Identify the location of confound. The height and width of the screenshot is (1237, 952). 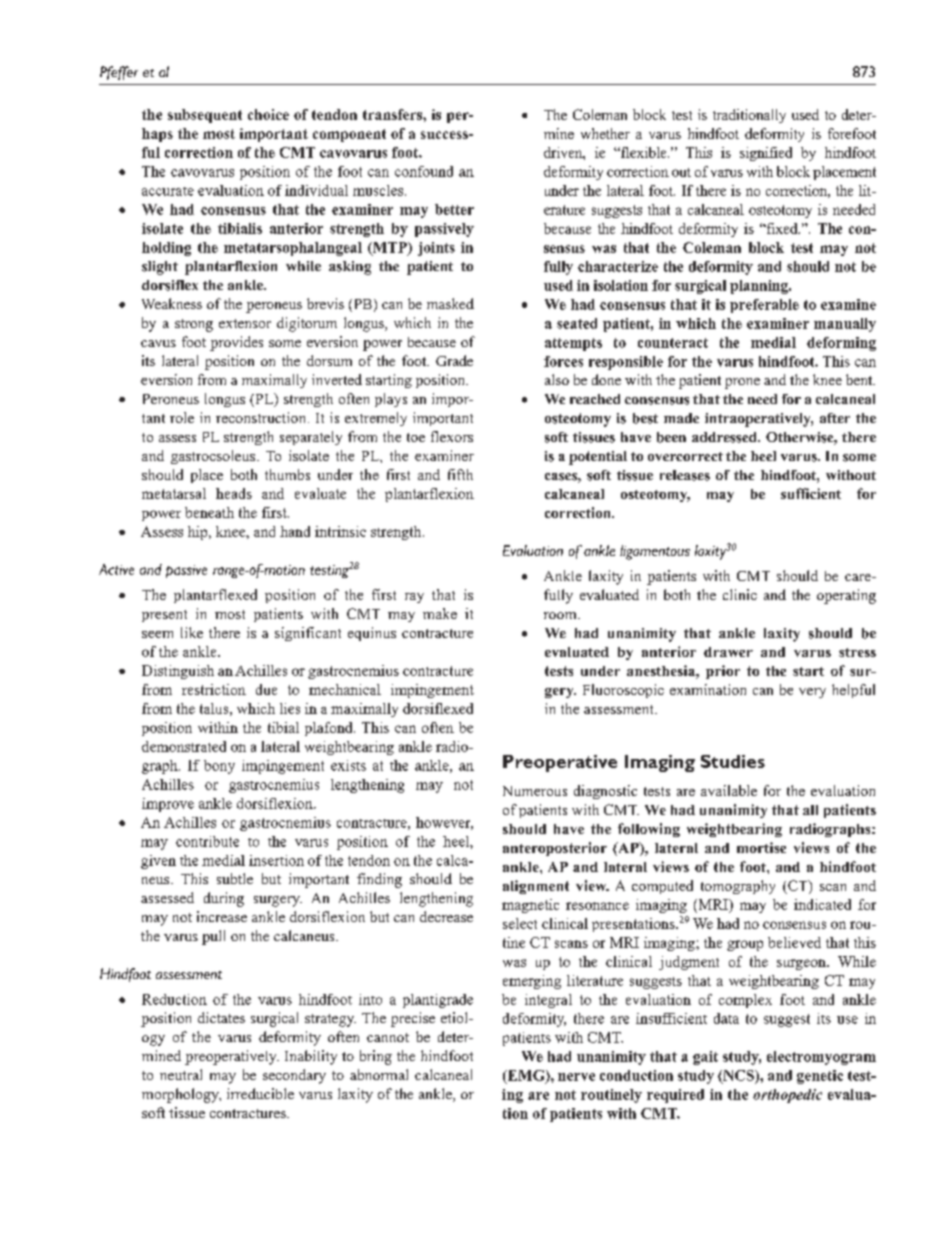
(424, 171).
